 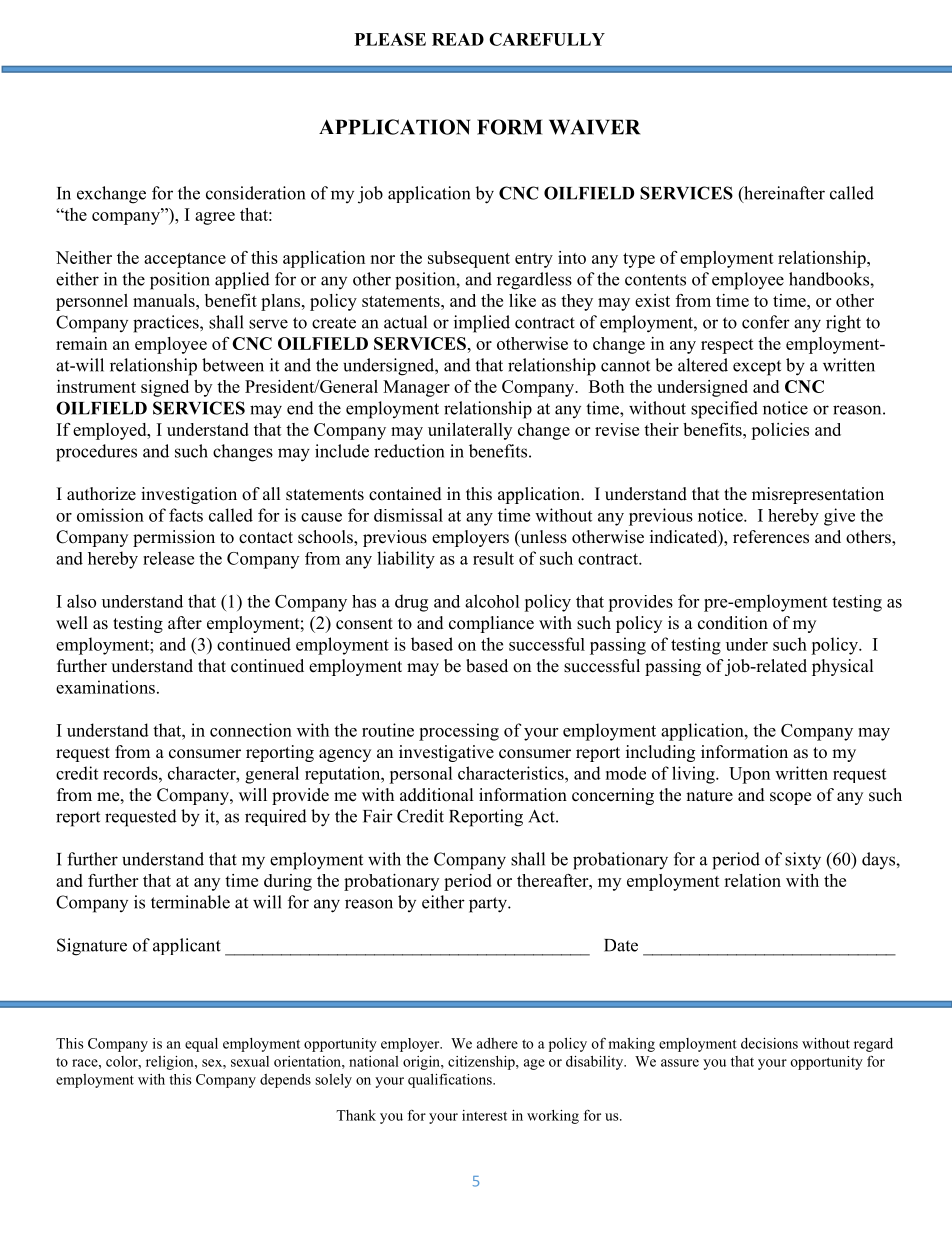 I want to click on qualifications, so click(x=451, y=1080).
